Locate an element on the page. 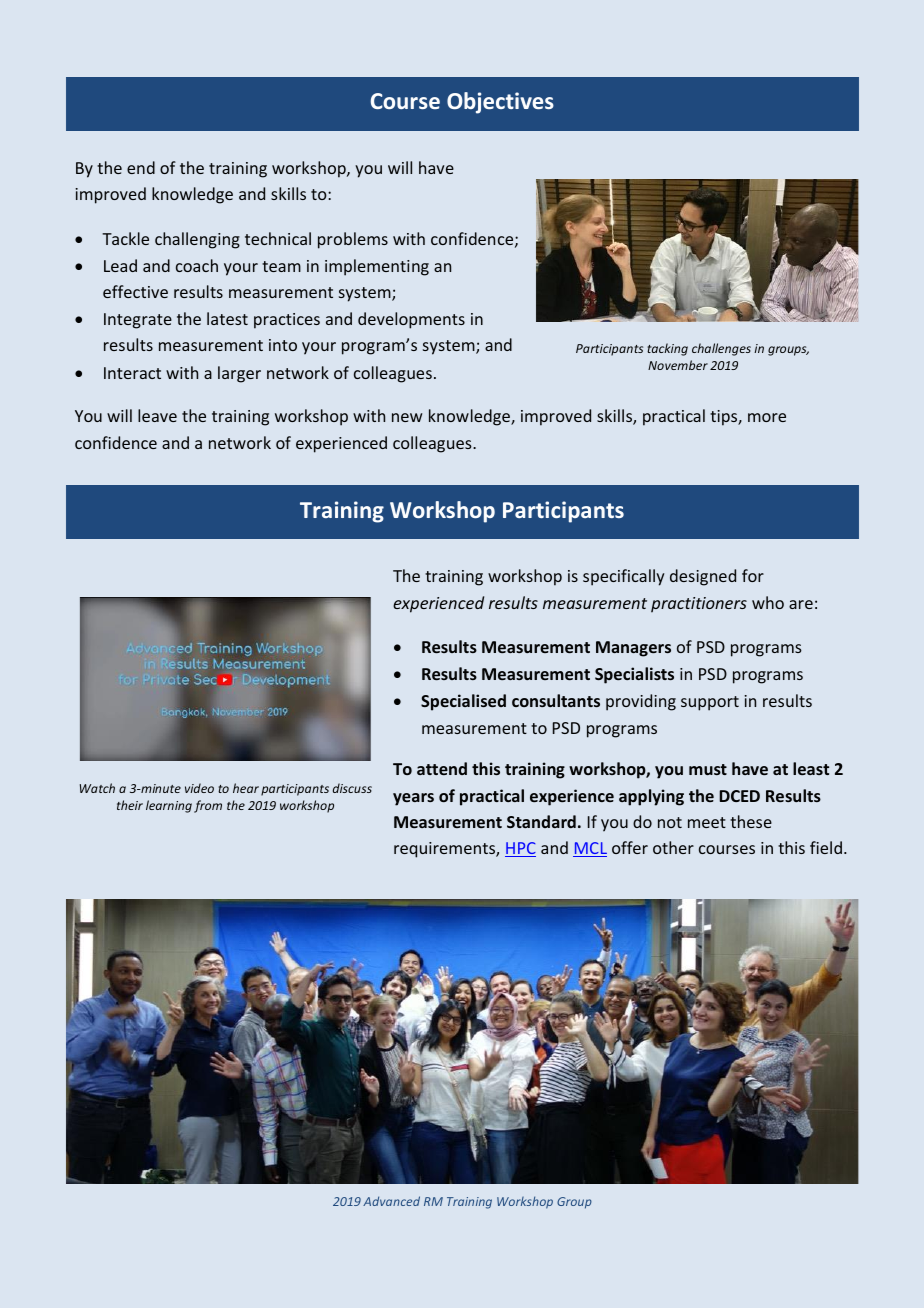 The image size is (924, 1308). Advanced is located at coordinates (391, 1201).
